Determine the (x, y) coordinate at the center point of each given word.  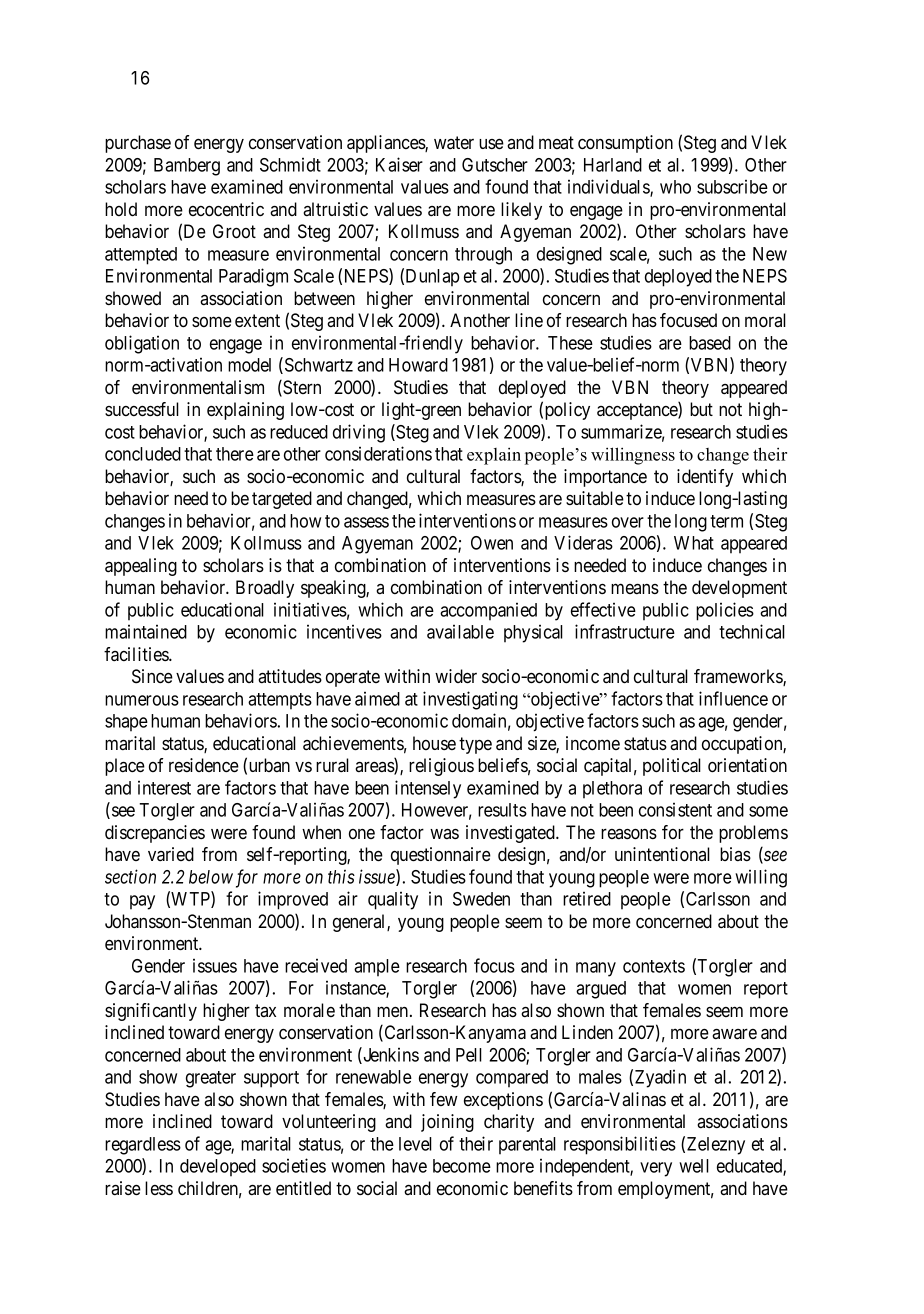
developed (218, 1168)
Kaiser (399, 164)
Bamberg (187, 167)
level (415, 1144)
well (694, 1166)
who (675, 187)
